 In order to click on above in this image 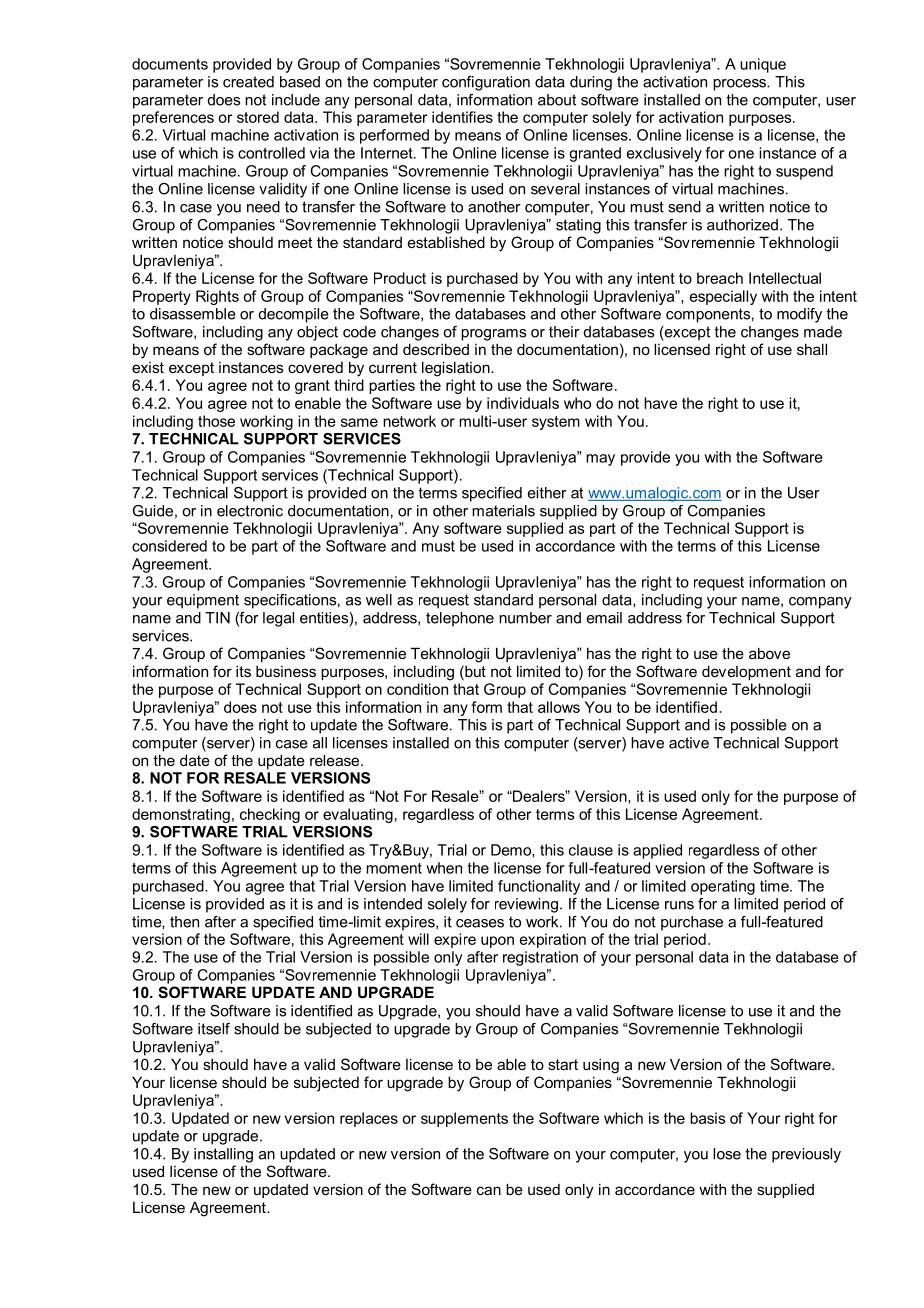, I will do `click(769, 653)`.
